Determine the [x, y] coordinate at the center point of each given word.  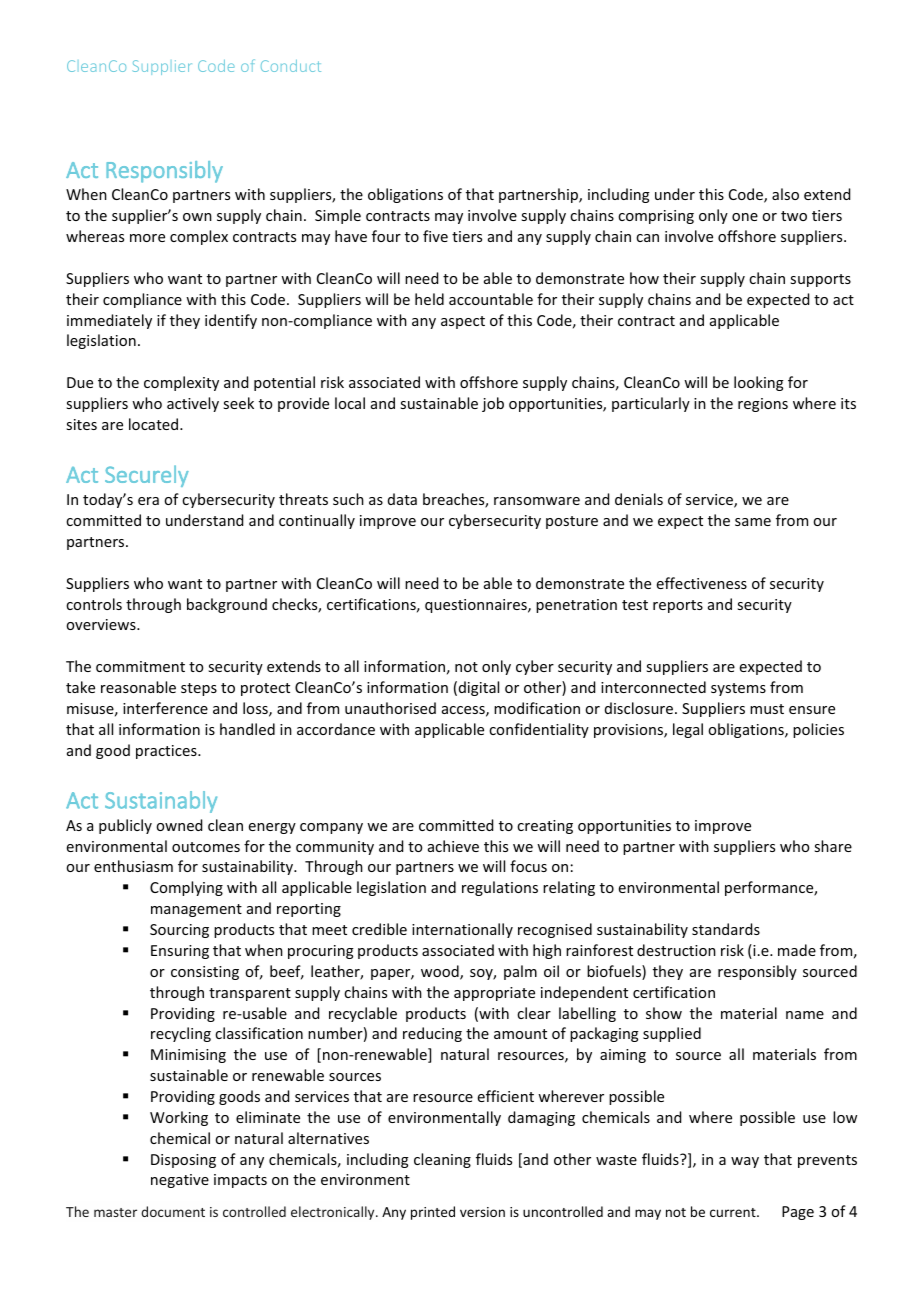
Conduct [291, 66]
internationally [462, 930]
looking [759, 383]
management [196, 910]
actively [193, 404]
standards [726, 929]
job [493, 404]
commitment [140, 666]
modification [537, 708]
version [482, 1212]
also [785, 194]
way [745, 1162]
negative [180, 1181]
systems [738, 689]
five [435, 236]
